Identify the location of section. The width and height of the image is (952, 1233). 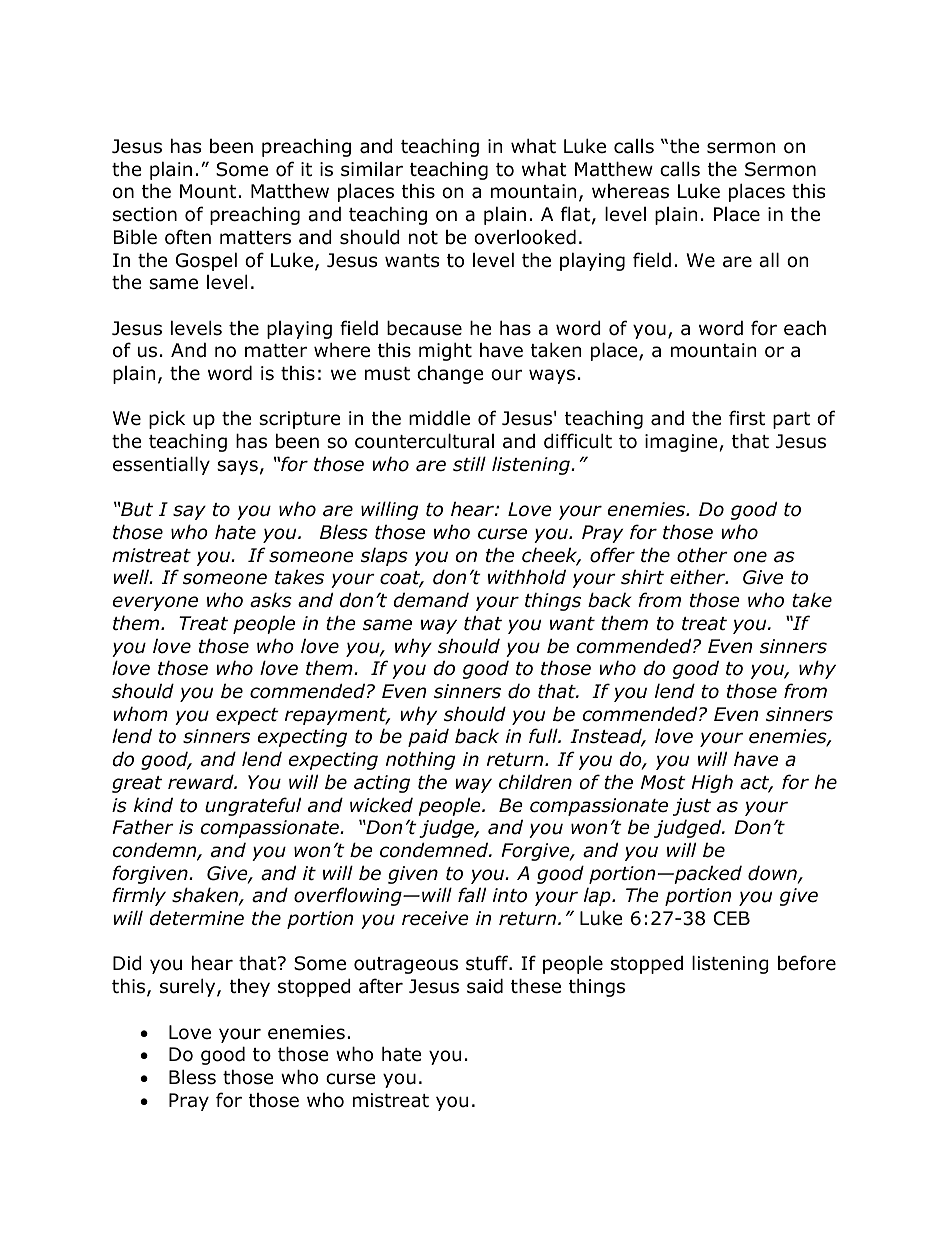
(145, 214).
